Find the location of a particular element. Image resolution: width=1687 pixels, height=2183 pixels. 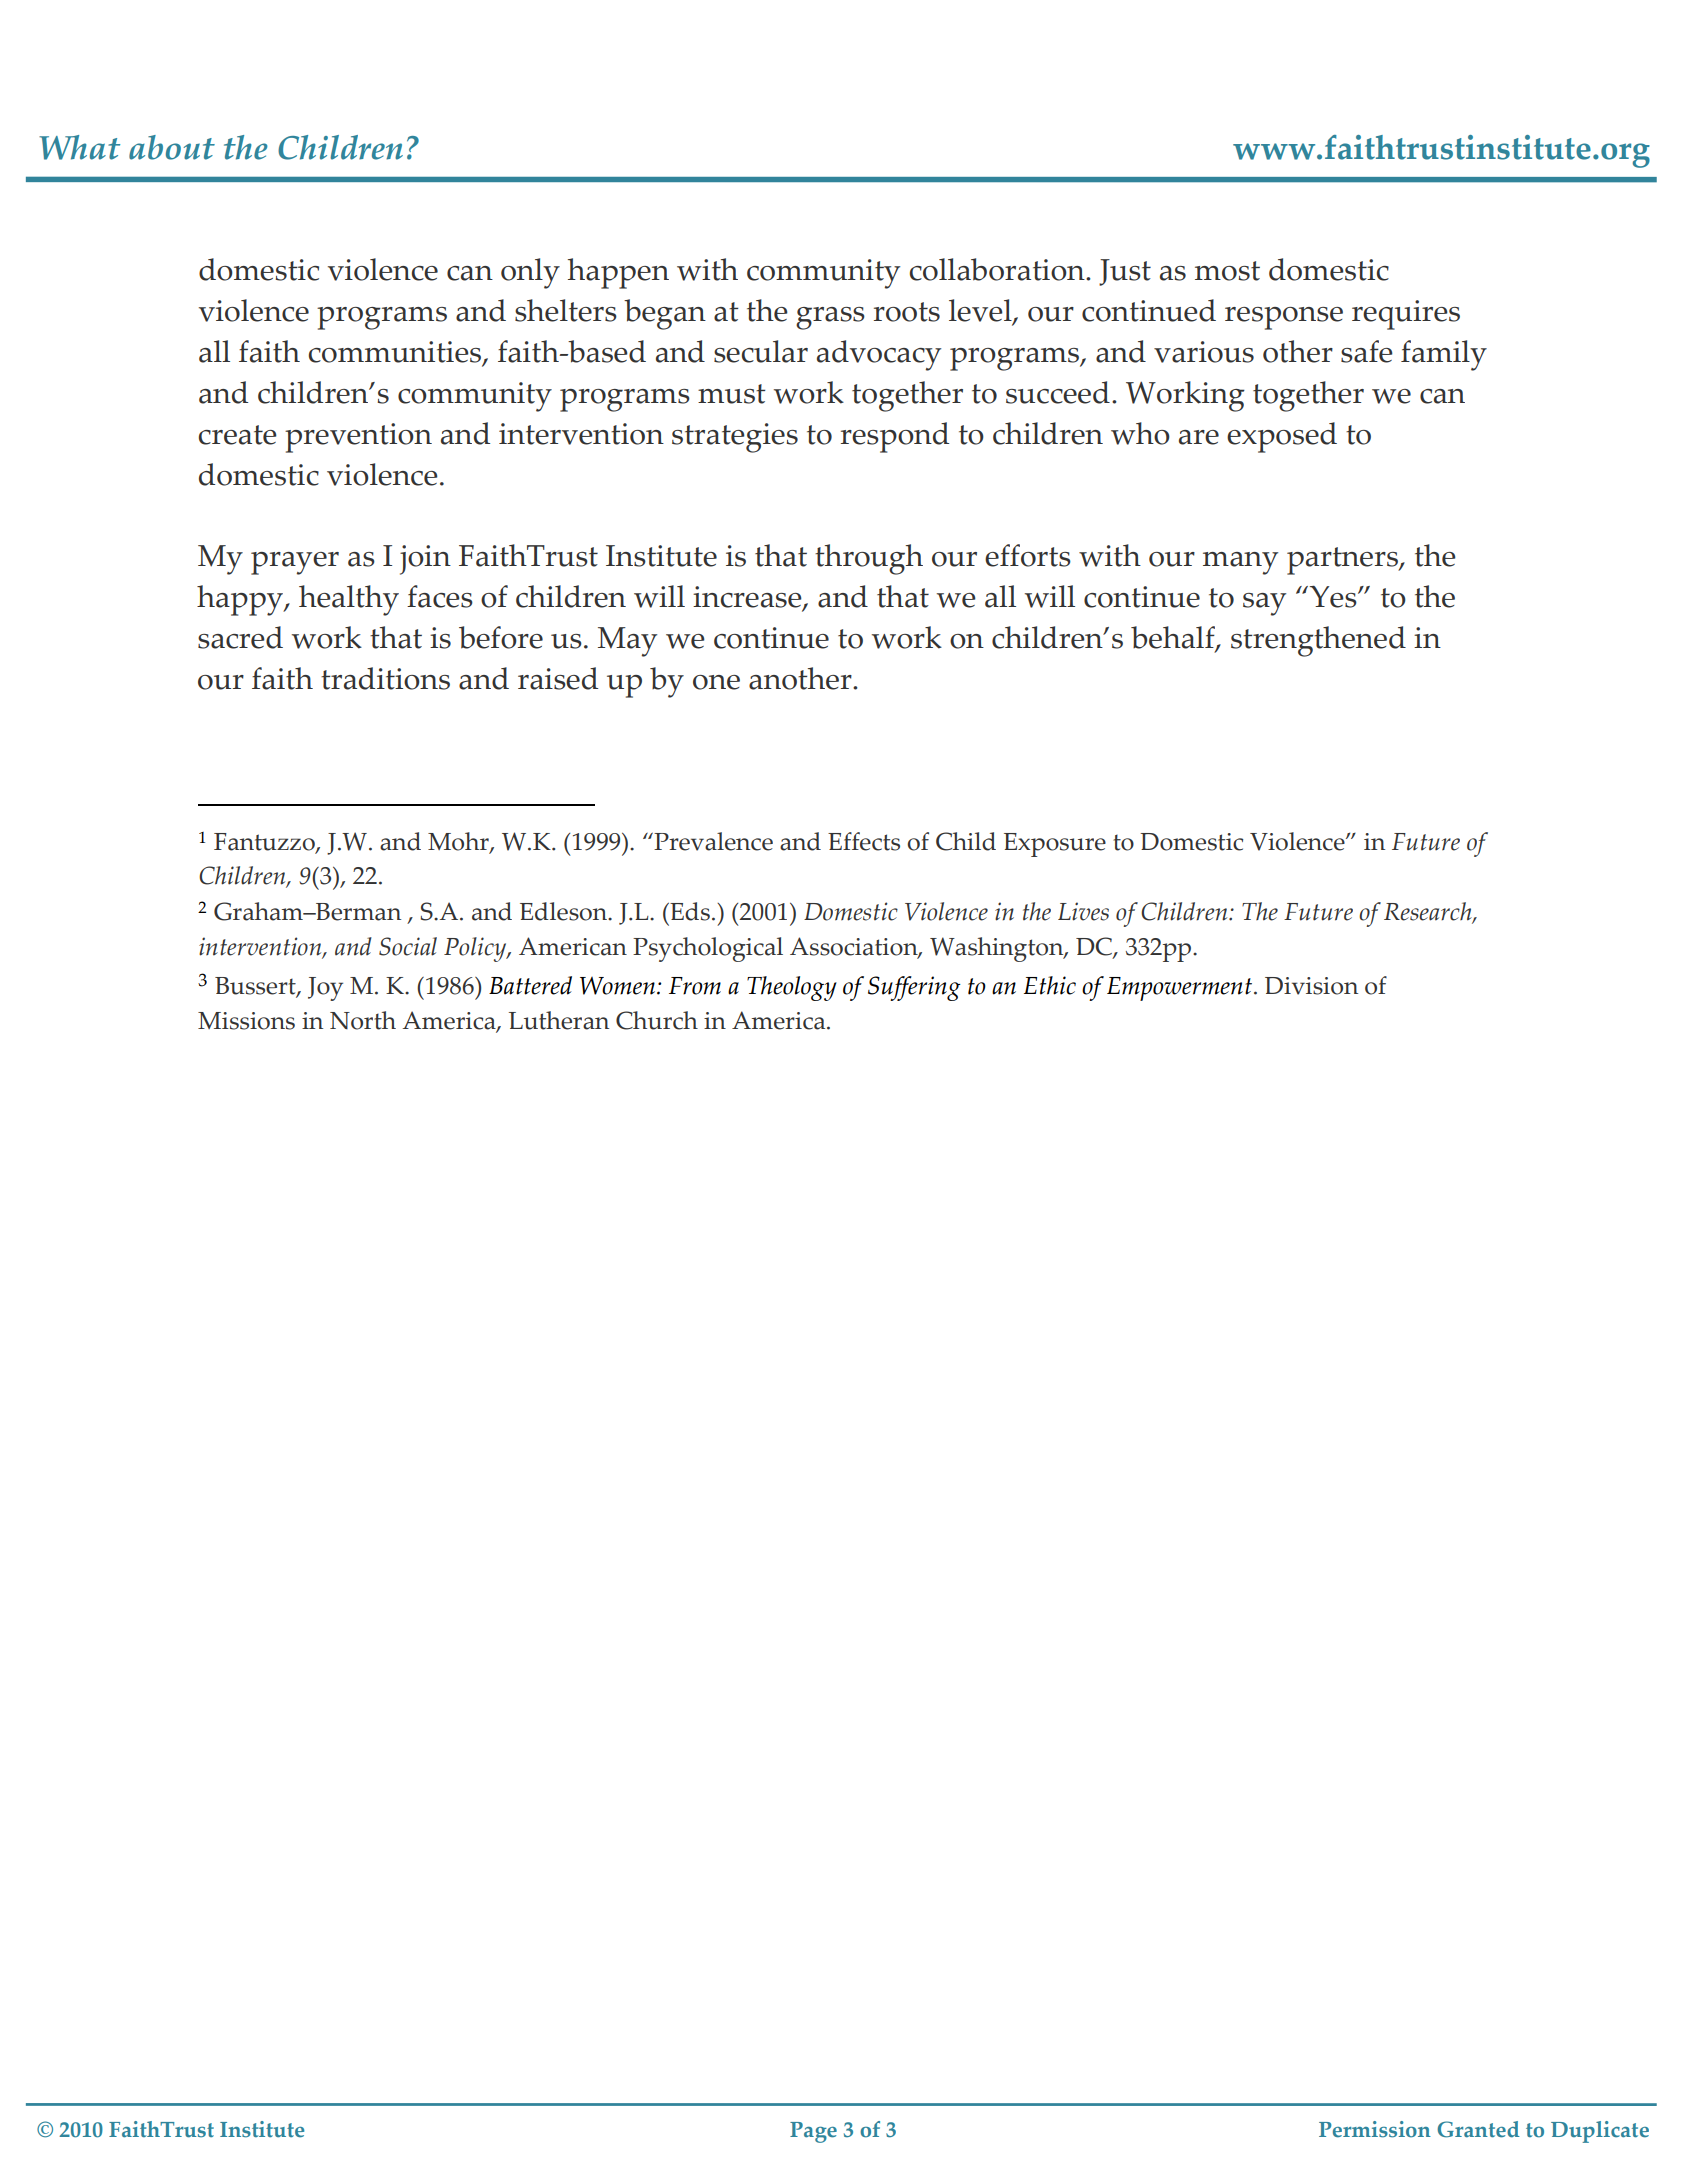

grass is located at coordinates (830, 318).
